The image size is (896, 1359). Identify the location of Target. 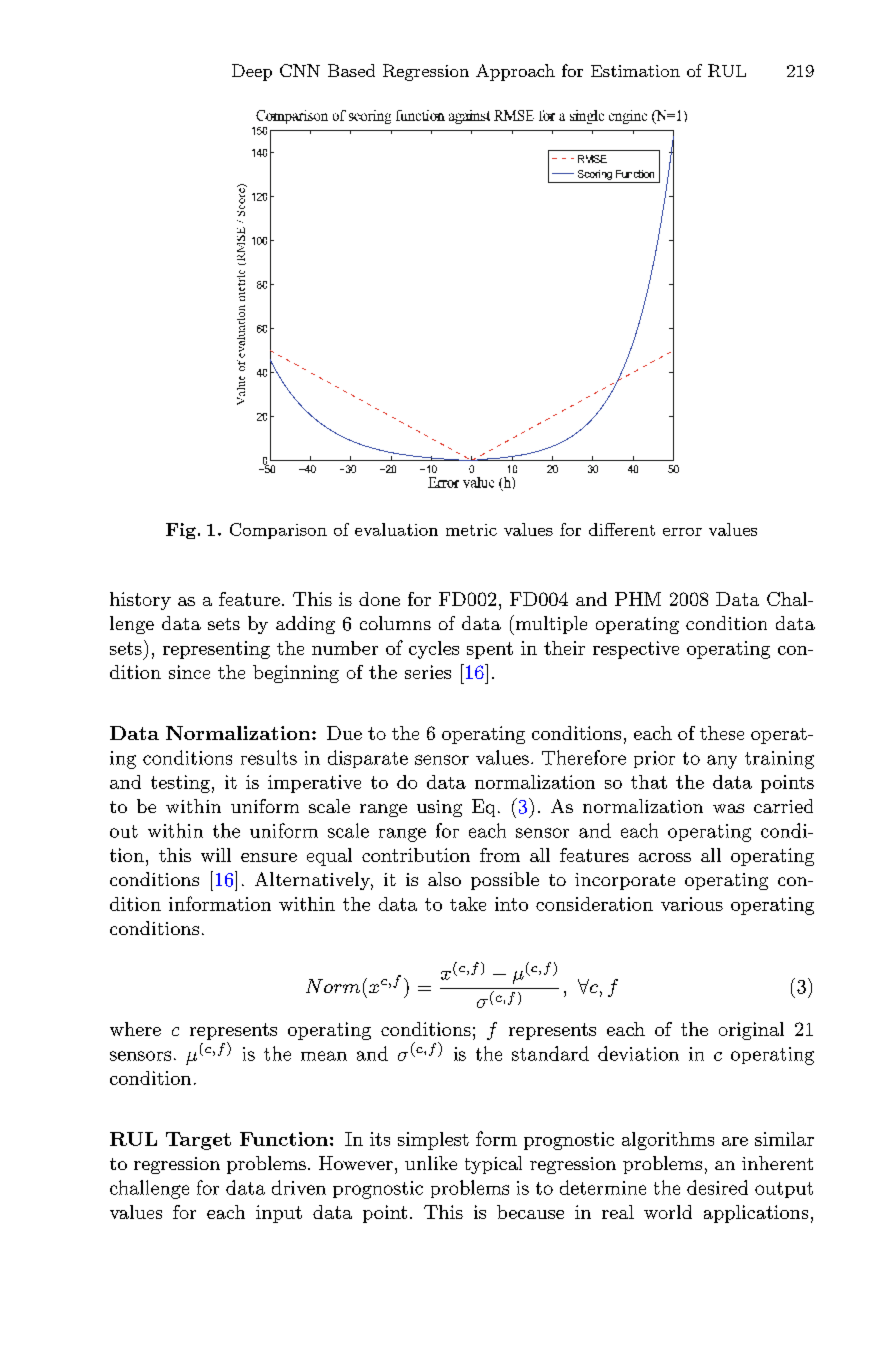
(198, 1141).
